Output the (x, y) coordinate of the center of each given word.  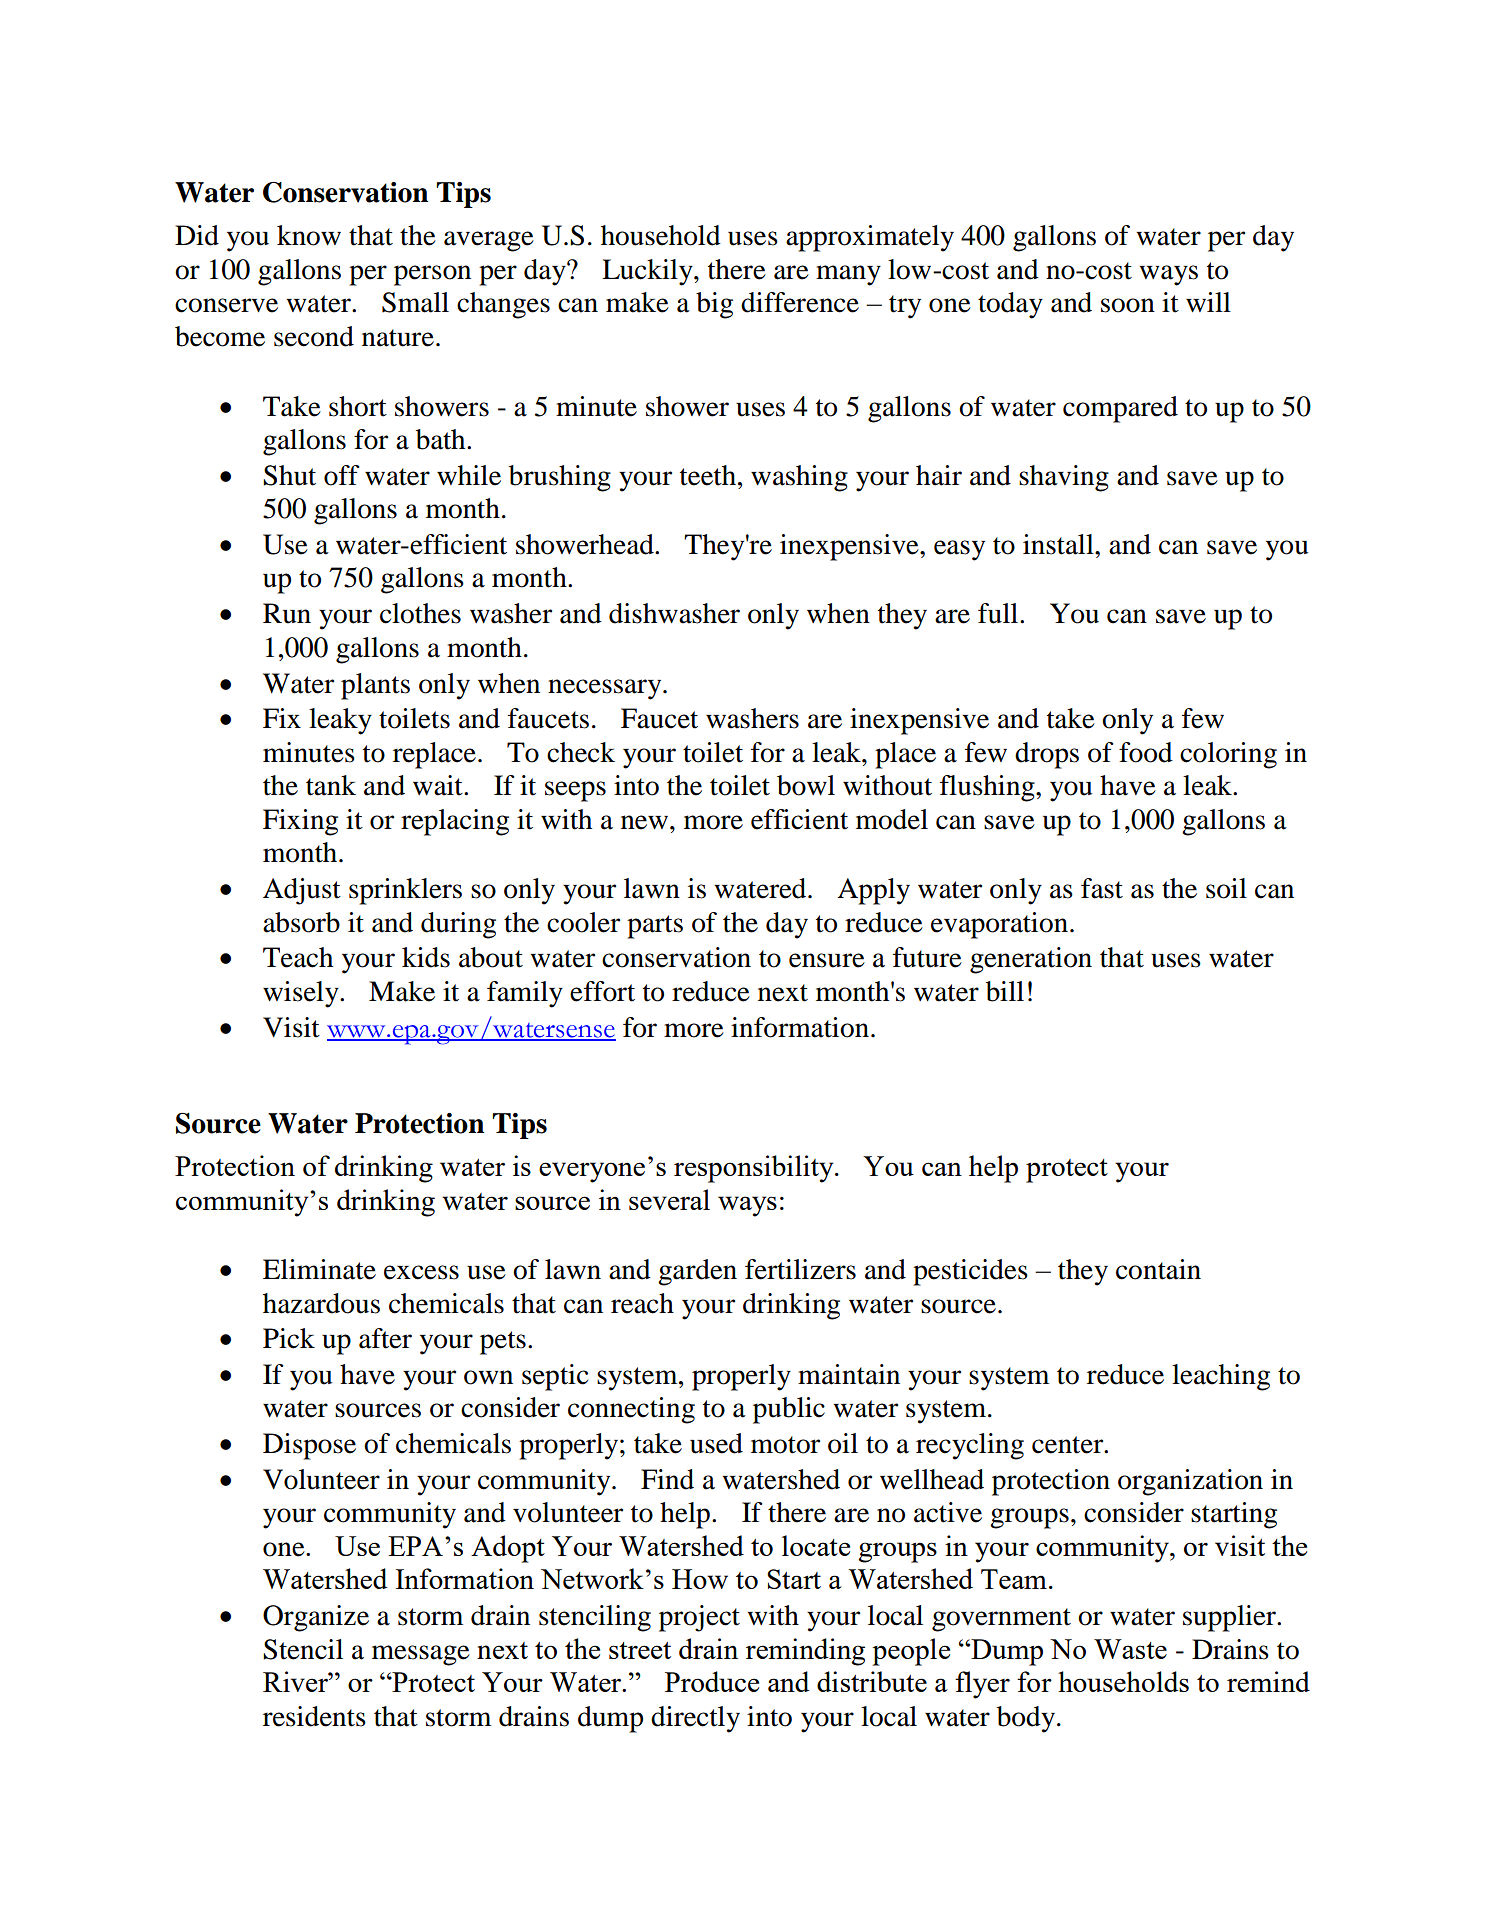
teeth (708, 475)
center (1069, 1445)
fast (1102, 888)
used (716, 1443)
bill (1005, 991)
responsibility (755, 1169)
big (714, 305)
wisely (302, 994)
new (644, 822)
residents (314, 1716)
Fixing (300, 822)
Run (287, 613)
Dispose (309, 1446)
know (309, 235)
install (1059, 544)
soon (1128, 305)
